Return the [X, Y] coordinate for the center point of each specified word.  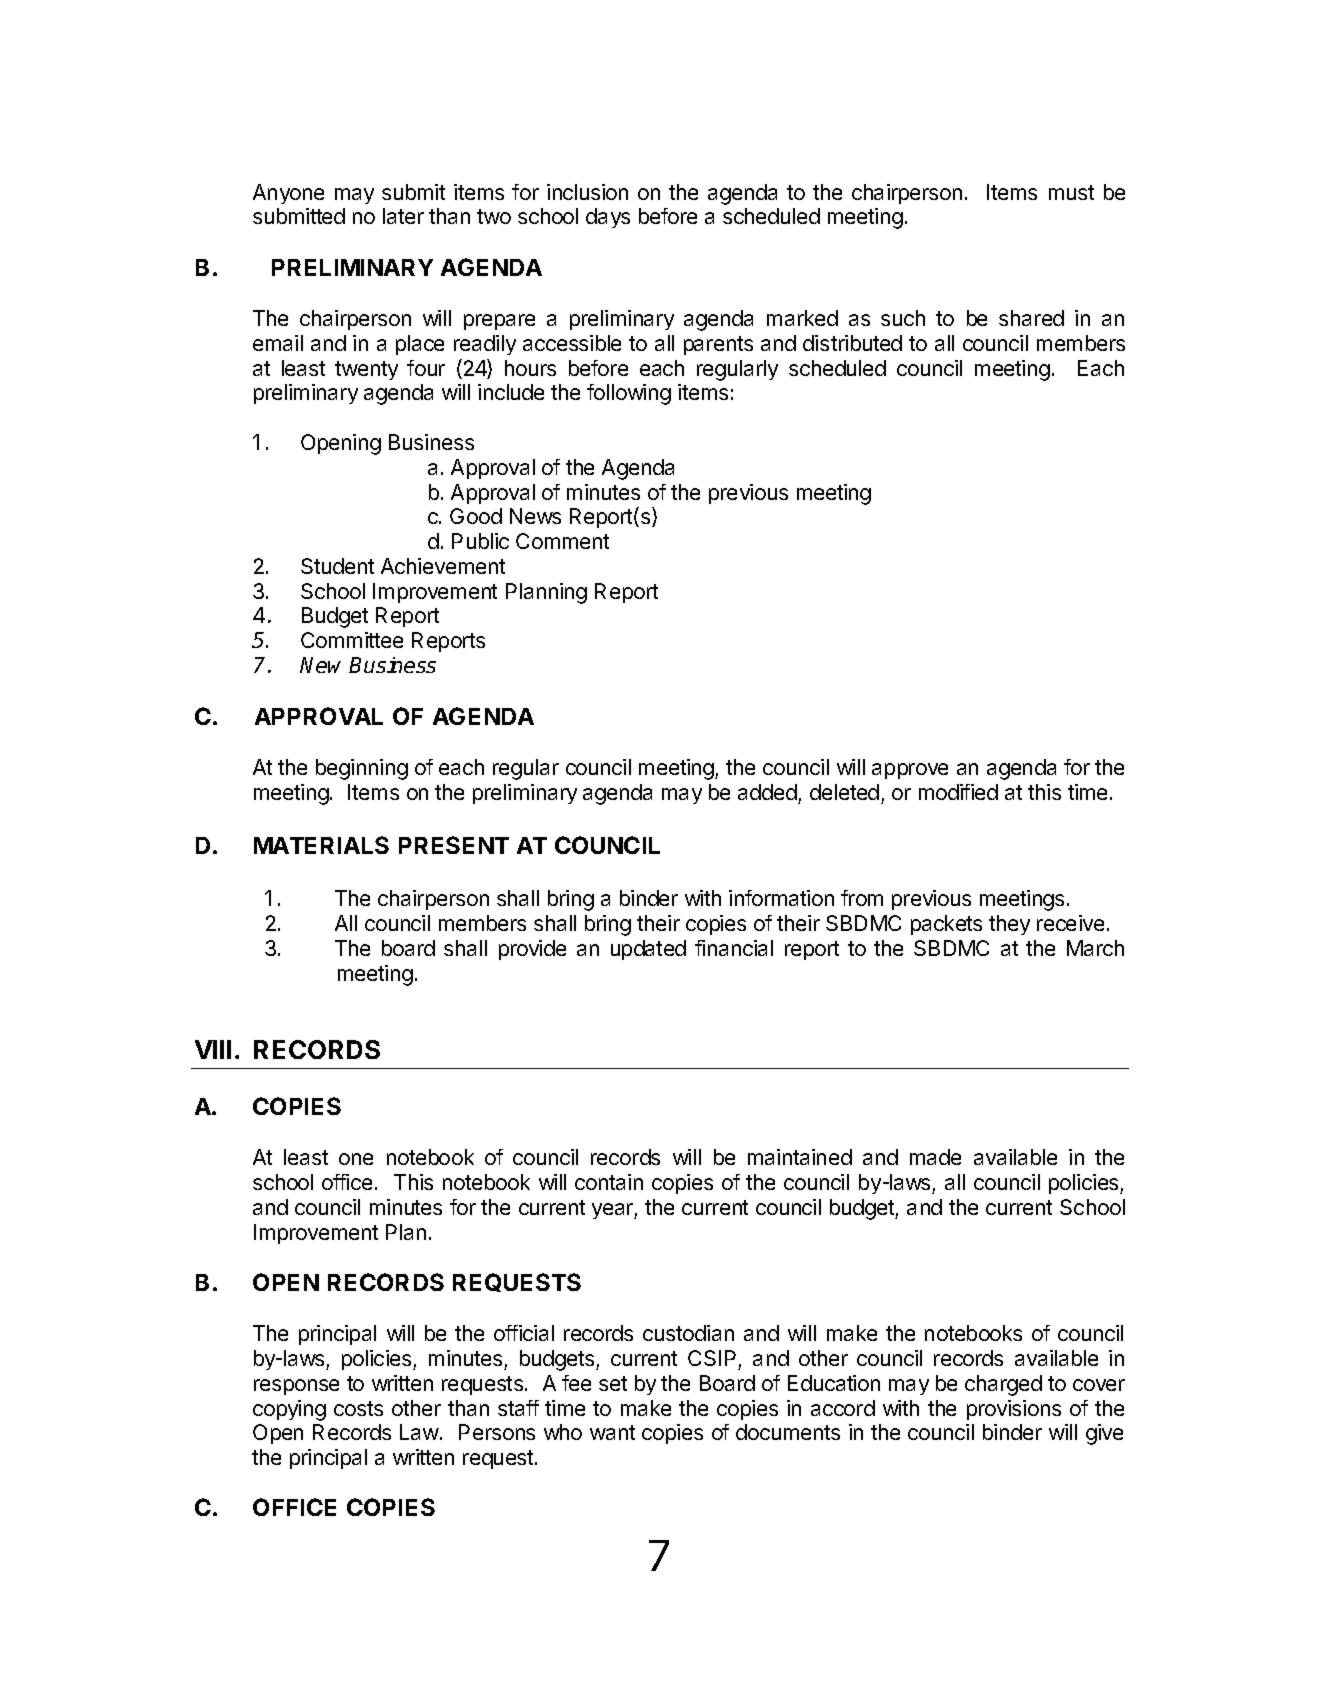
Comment [562, 541]
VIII [213, 1049]
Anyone [288, 194]
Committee [352, 640]
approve [910, 771]
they [1009, 925]
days [608, 218]
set [613, 1383]
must [1071, 192]
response [296, 1387]
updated [648, 950]
